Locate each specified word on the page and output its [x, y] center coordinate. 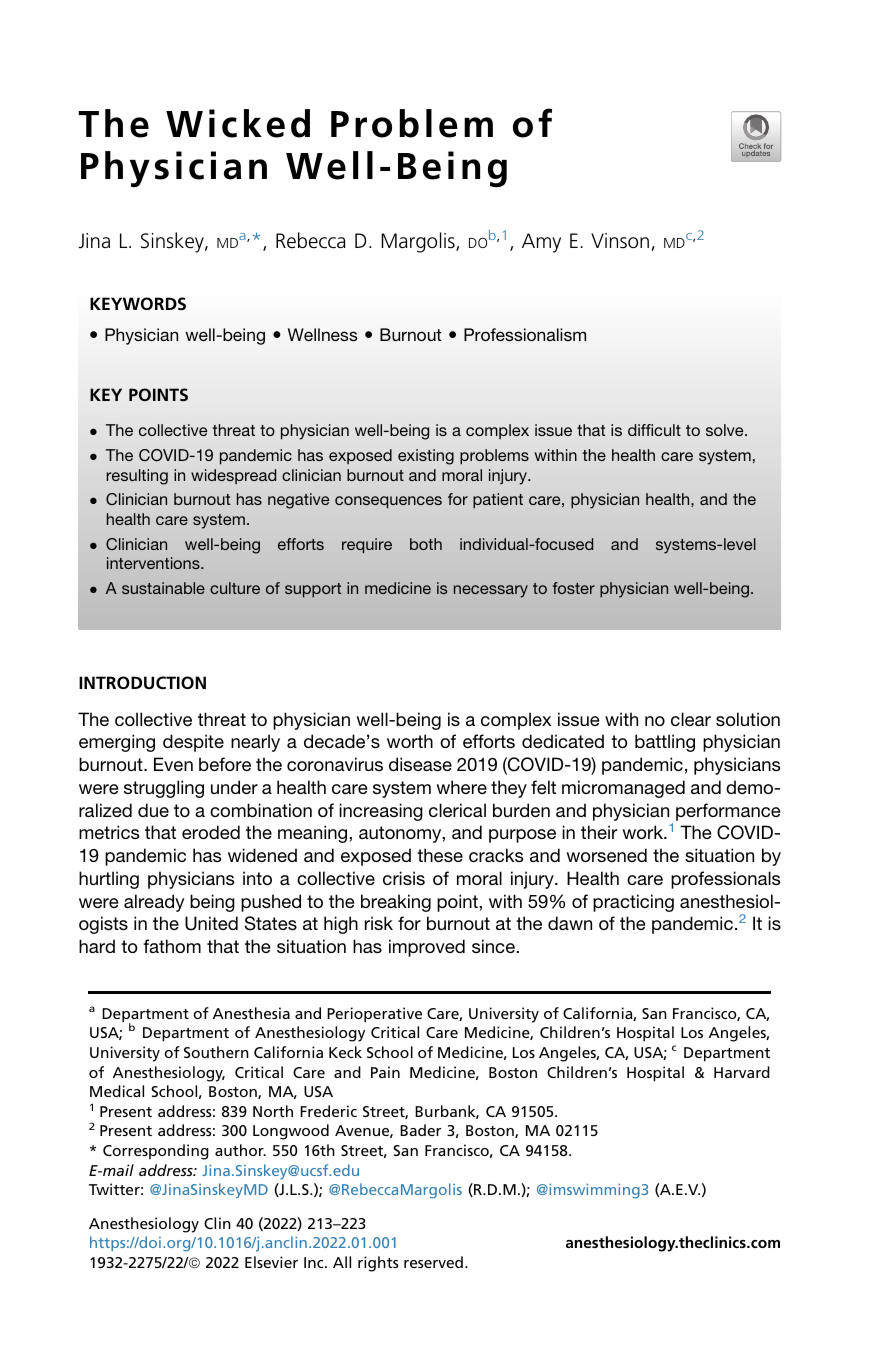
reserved [433, 1262]
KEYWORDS [138, 303]
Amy [541, 243]
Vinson [620, 241]
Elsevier [271, 1262]
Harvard [742, 1072]
